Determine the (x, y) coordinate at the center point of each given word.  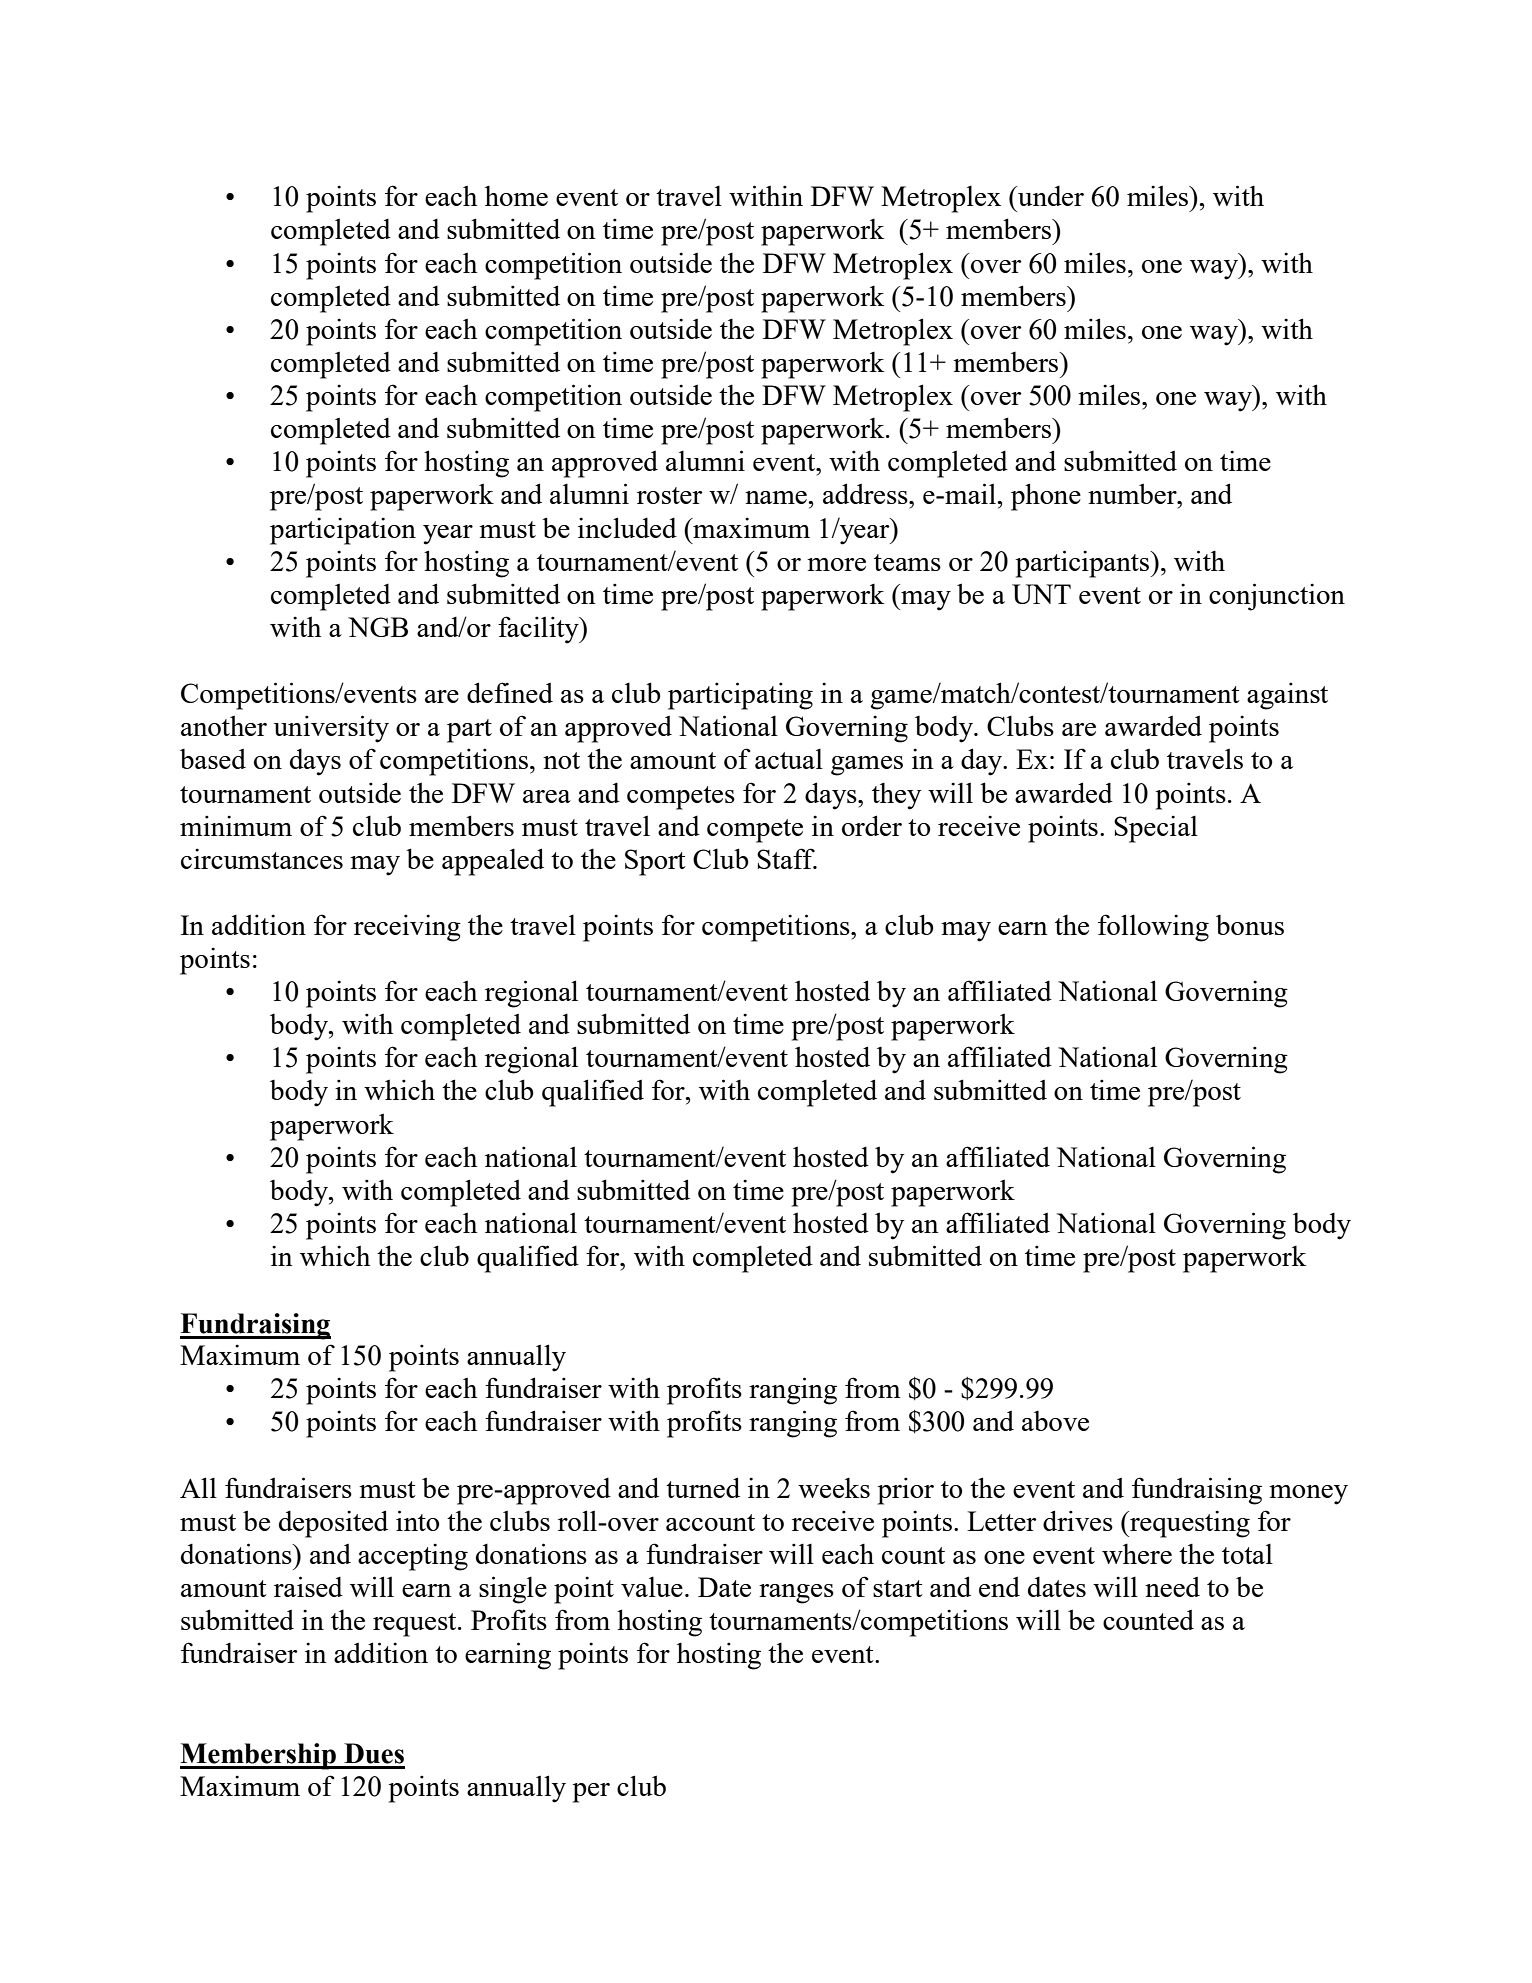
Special (1156, 829)
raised (308, 1586)
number (1133, 493)
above (1055, 1421)
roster (670, 495)
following (1153, 928)
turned (703, 1487)
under (1050, 196)
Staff (787, 858)
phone (1046, 497)
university (331, 729)
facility (539, 630)
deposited (333, 1524)
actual (789, 758)
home (516, 196)
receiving (407, 928)
